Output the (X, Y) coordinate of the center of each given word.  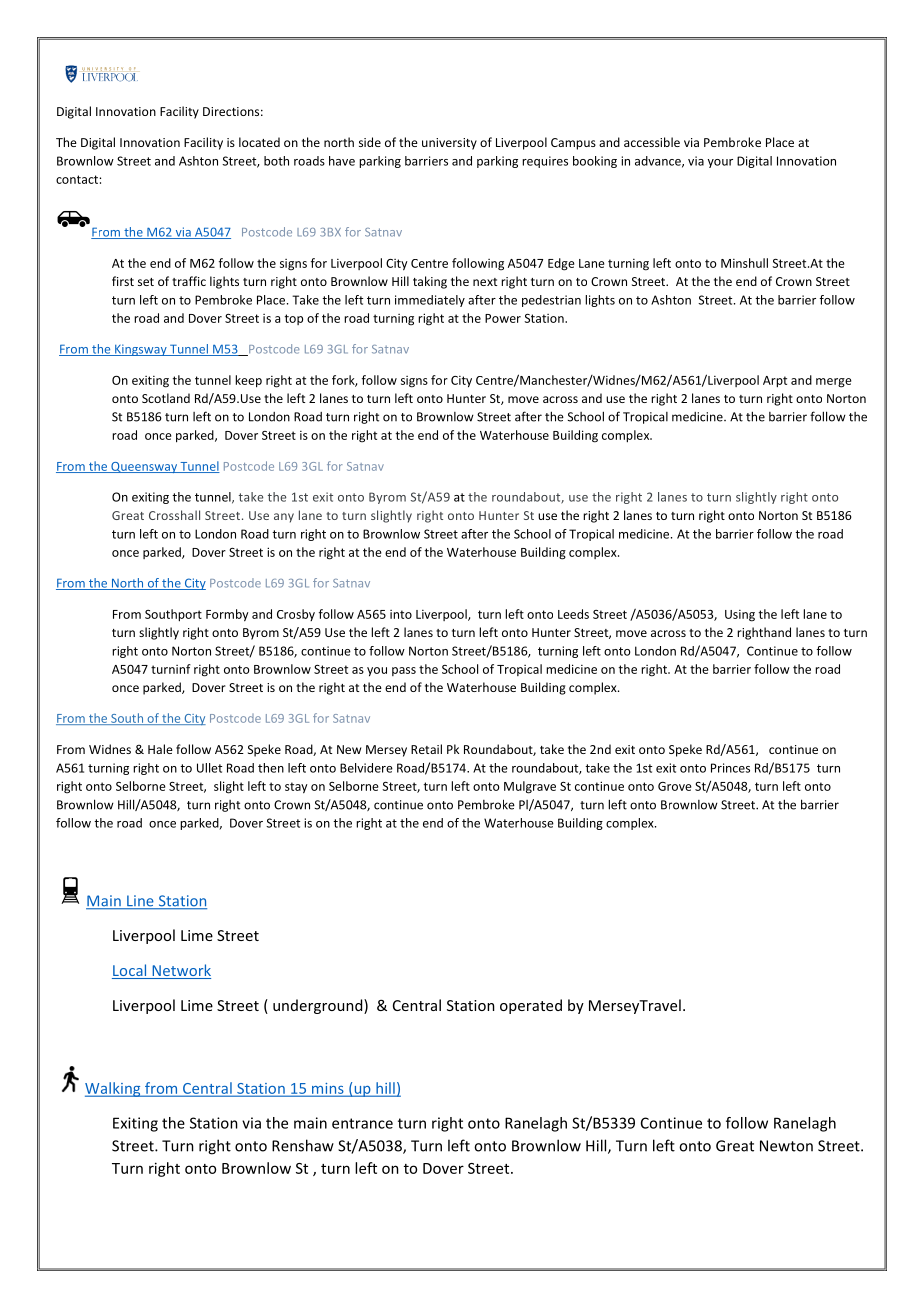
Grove (675, 786)
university (449, 144)
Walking (114, 1089)
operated (531, 1006)
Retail (426, 749)
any (284, 518)
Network (180, 971)
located (259, 142)
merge (834, 383)
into (401, 614)
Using (740, 616)
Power (503, 318)
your (720, 163)
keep (248, 381)
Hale (160, 749)
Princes (730, 768)
